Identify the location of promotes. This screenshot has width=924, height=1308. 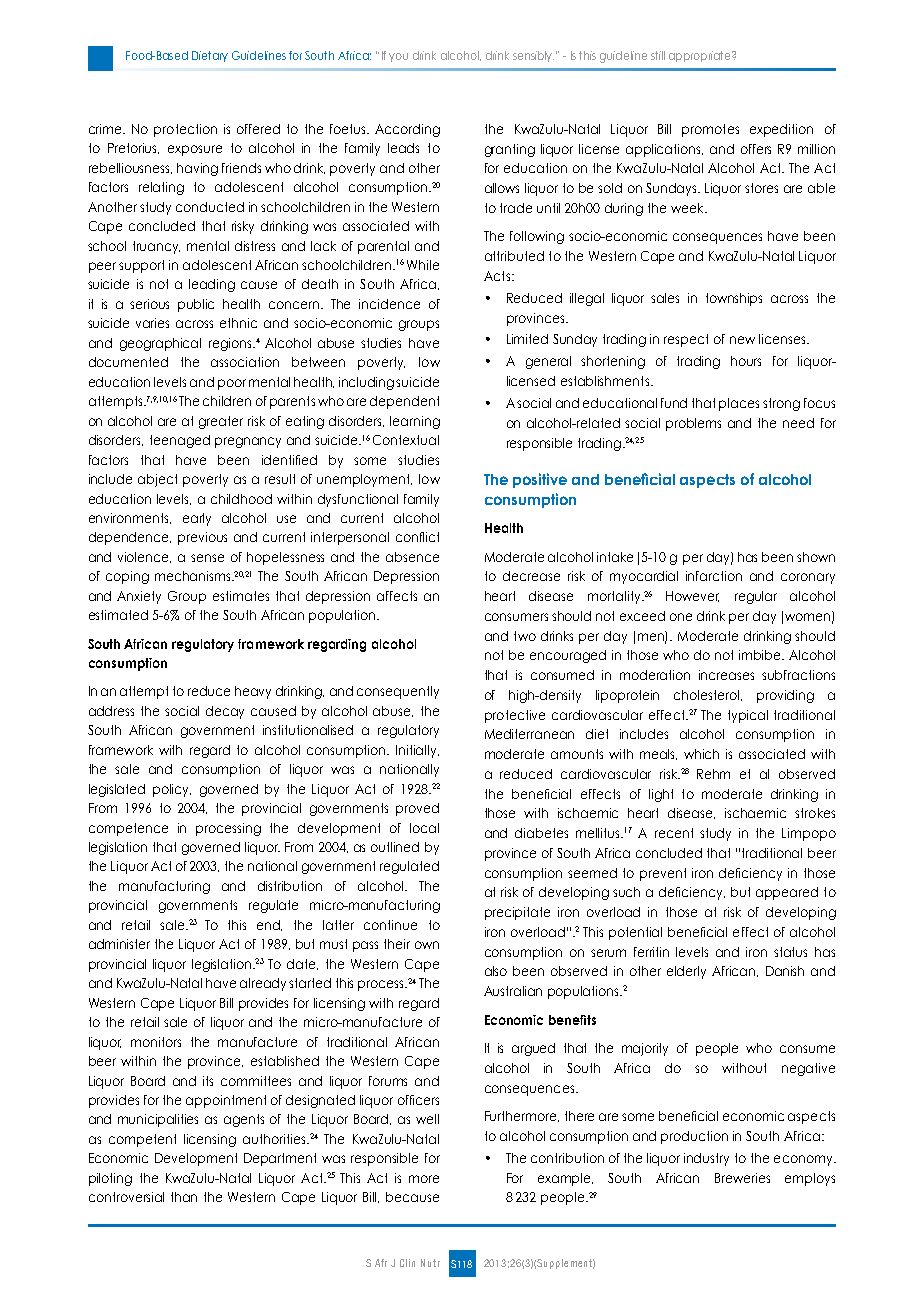
(710, 130).
